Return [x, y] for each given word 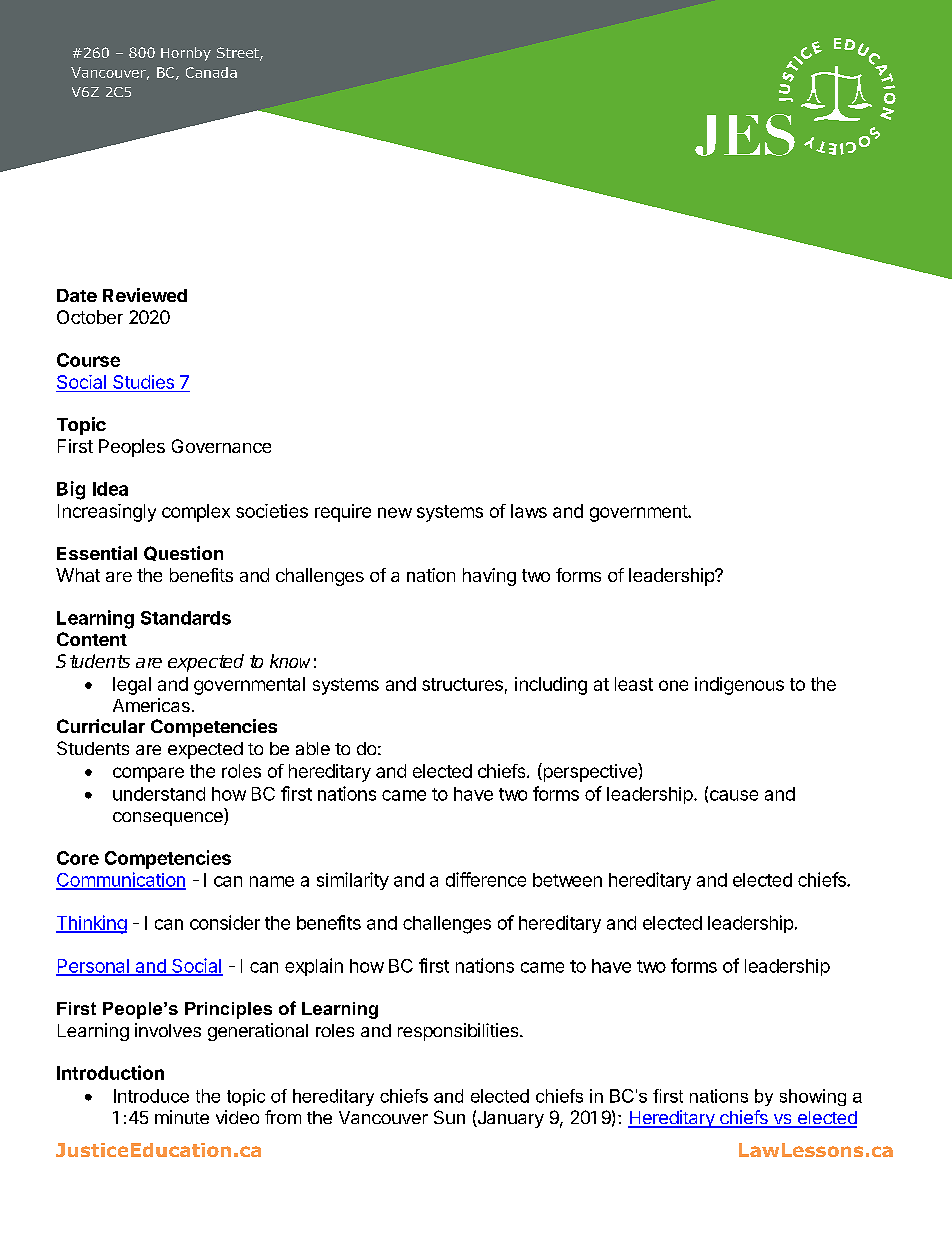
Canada [211, 72]
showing [813, 1097]
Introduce [151, 1096]
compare [148, 774]
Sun [449, 1117]
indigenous [739, 686]
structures [462, 684]
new [395, 512]
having [489, 577]
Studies [143, 382]
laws [529, 511]
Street [239, 54]
